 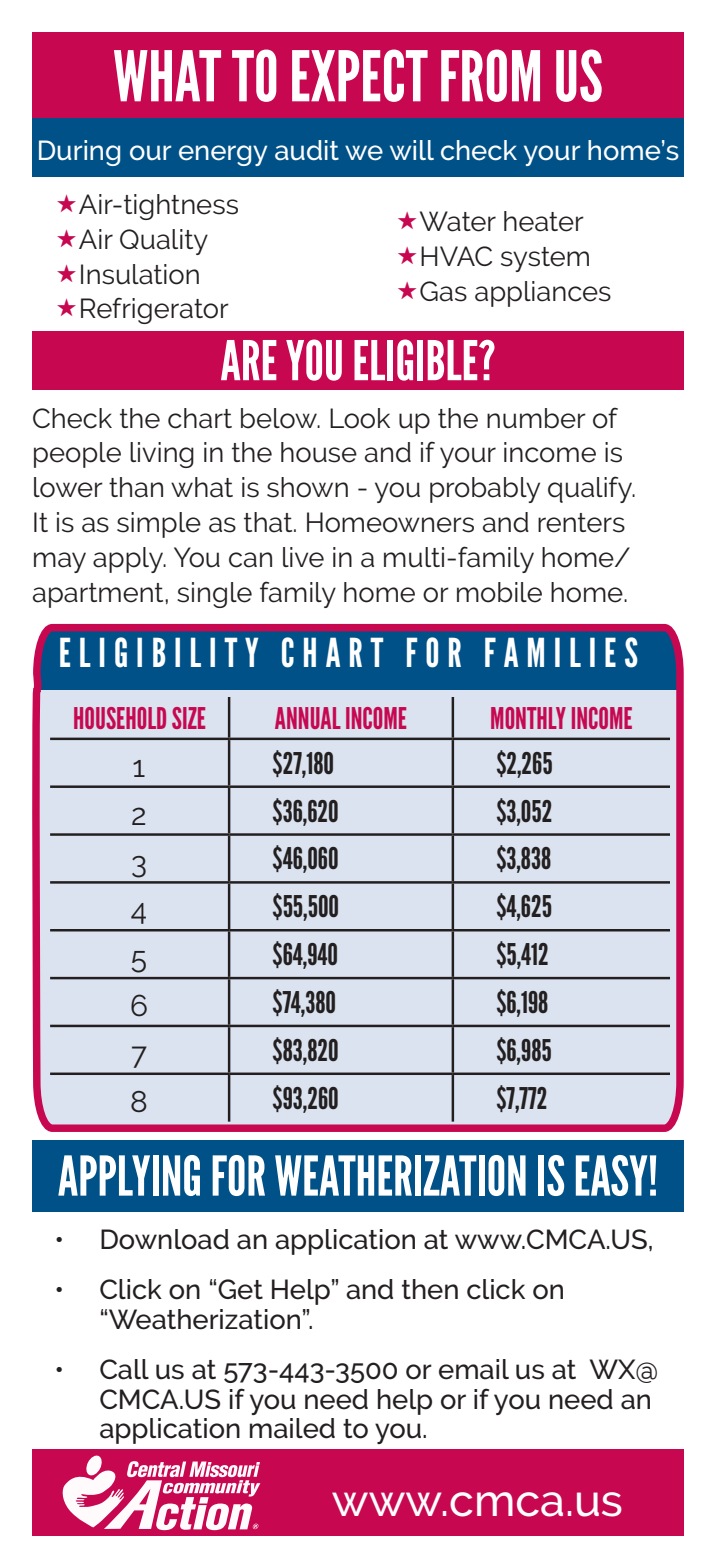 What do you see at coordinates (490, 75) in the screenshot?
I see `FROM` at bounding box center [490, 75].
